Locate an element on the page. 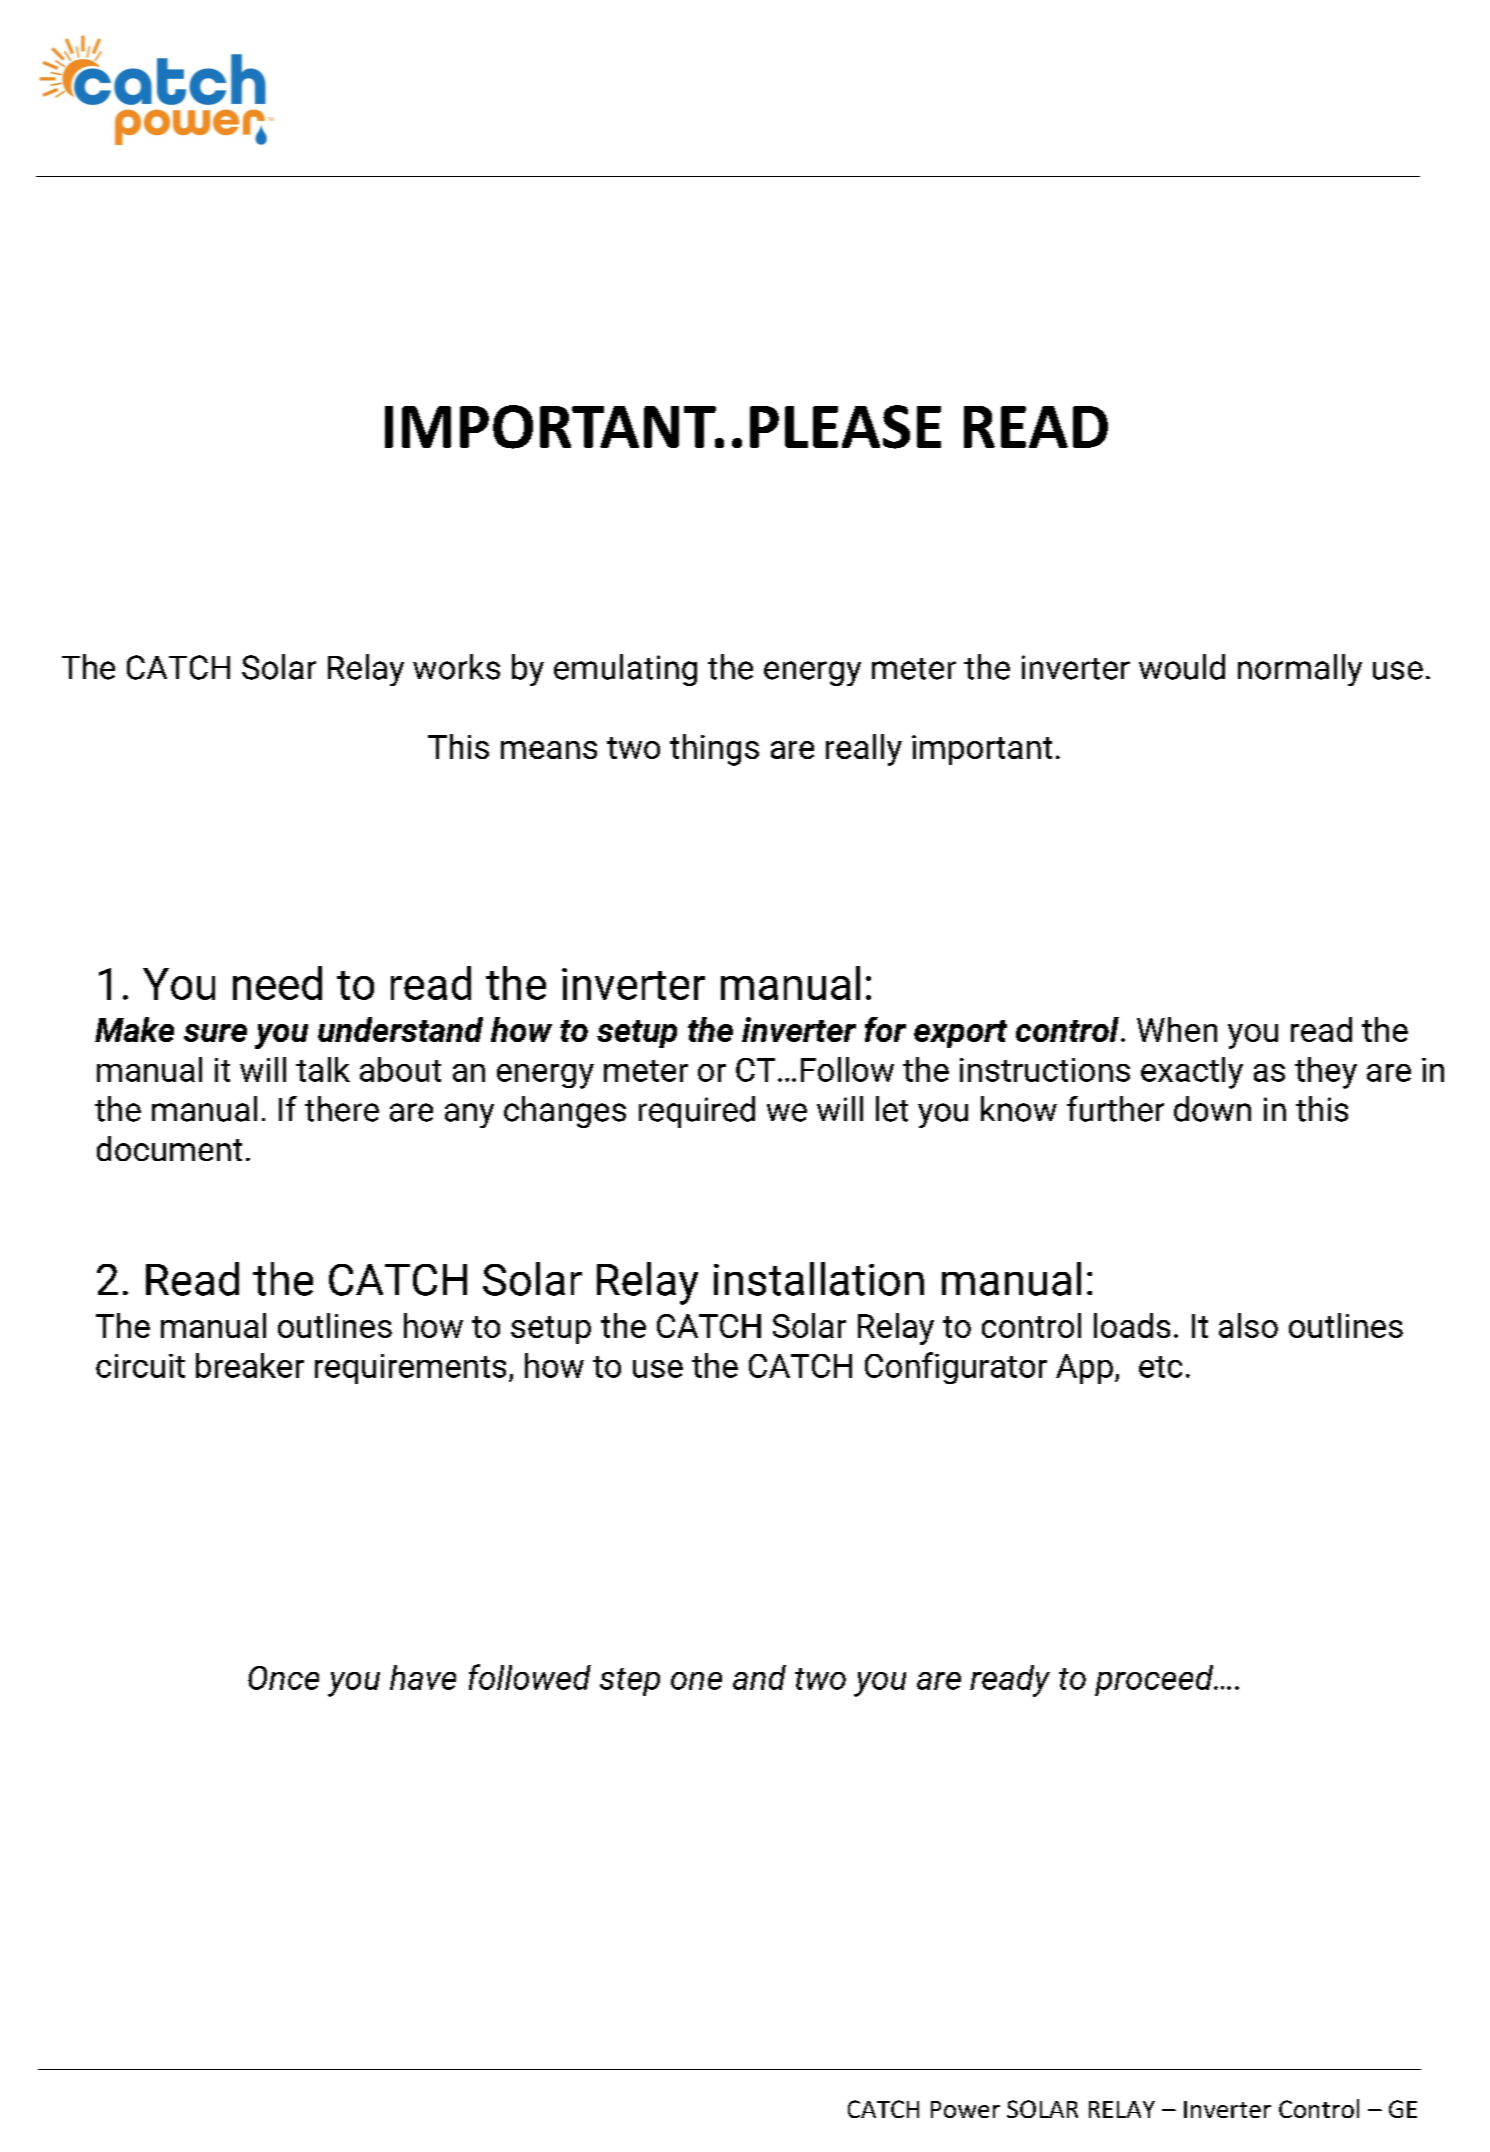  would is located at coordinates (1182, 667).
